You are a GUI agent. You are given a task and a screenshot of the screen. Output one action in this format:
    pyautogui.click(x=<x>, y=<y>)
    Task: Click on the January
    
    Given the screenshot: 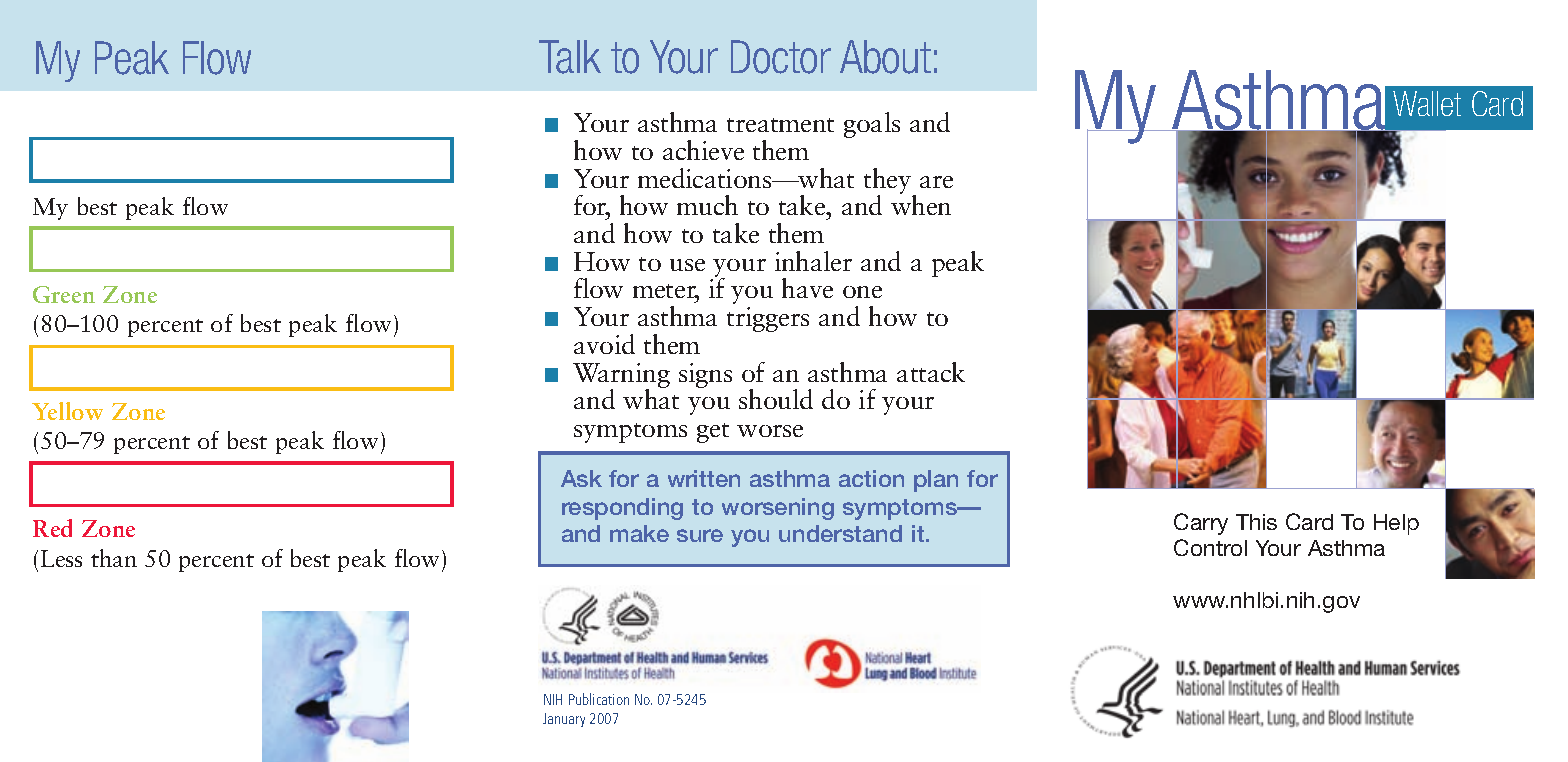 What is the action you would take?
    pyautogui.click(x=564, y=720)
